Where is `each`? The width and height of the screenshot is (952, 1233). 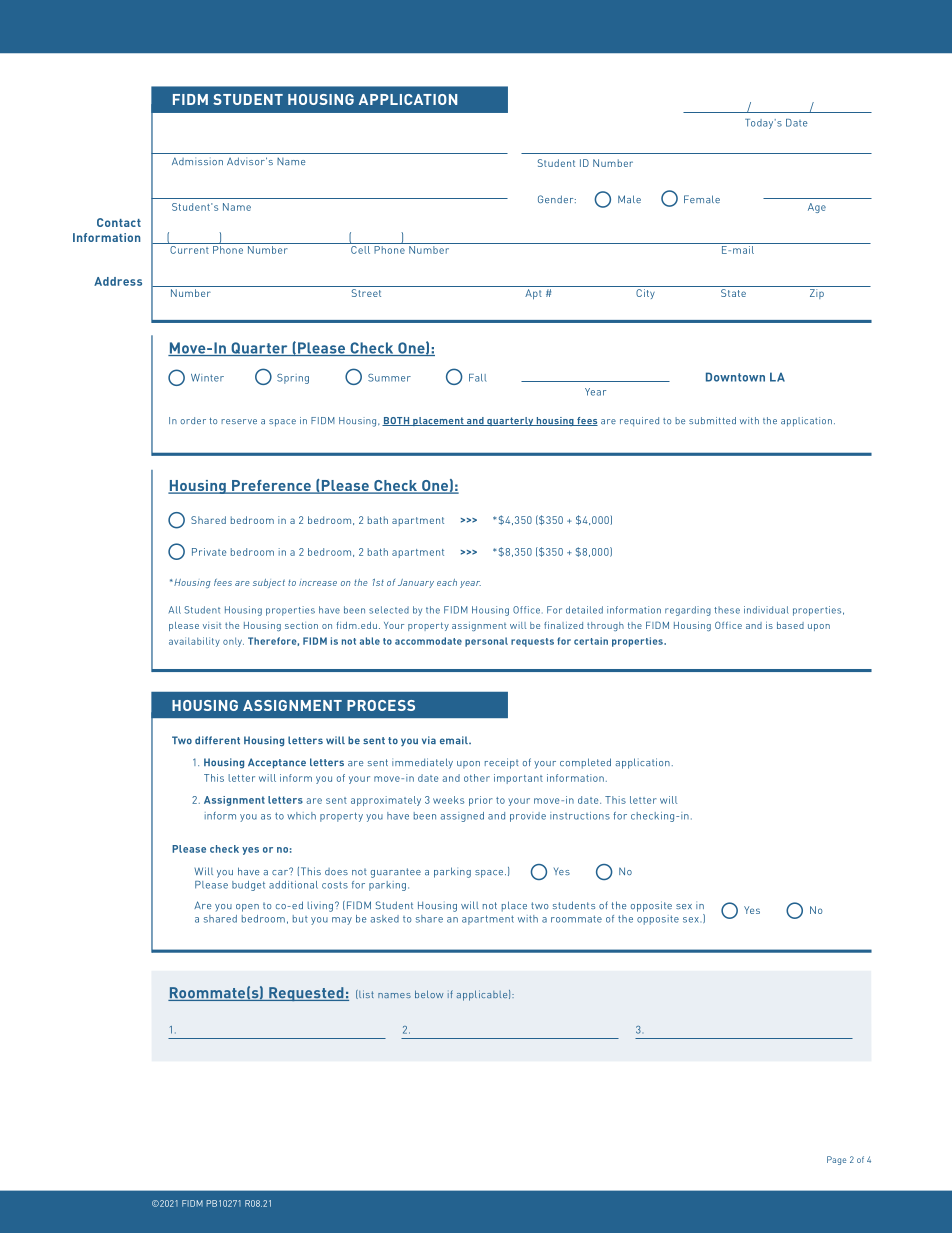 each is located at coordinates (447, 582).
